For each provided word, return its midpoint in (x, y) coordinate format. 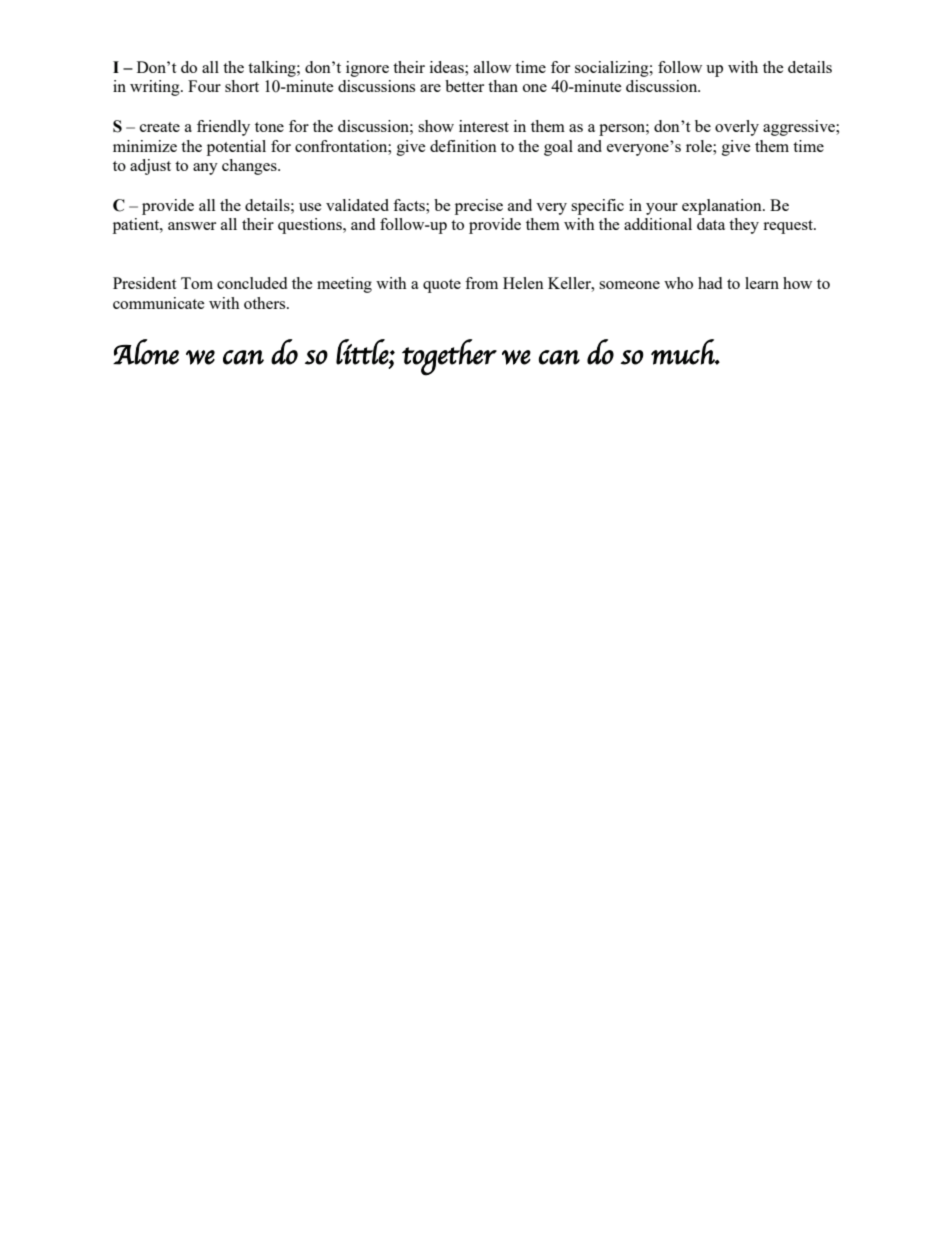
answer (192, 226)
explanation (723, 207)
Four (204, 86)
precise (479, 207)
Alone (146, 352)
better (464, 86)
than (503, 86)
